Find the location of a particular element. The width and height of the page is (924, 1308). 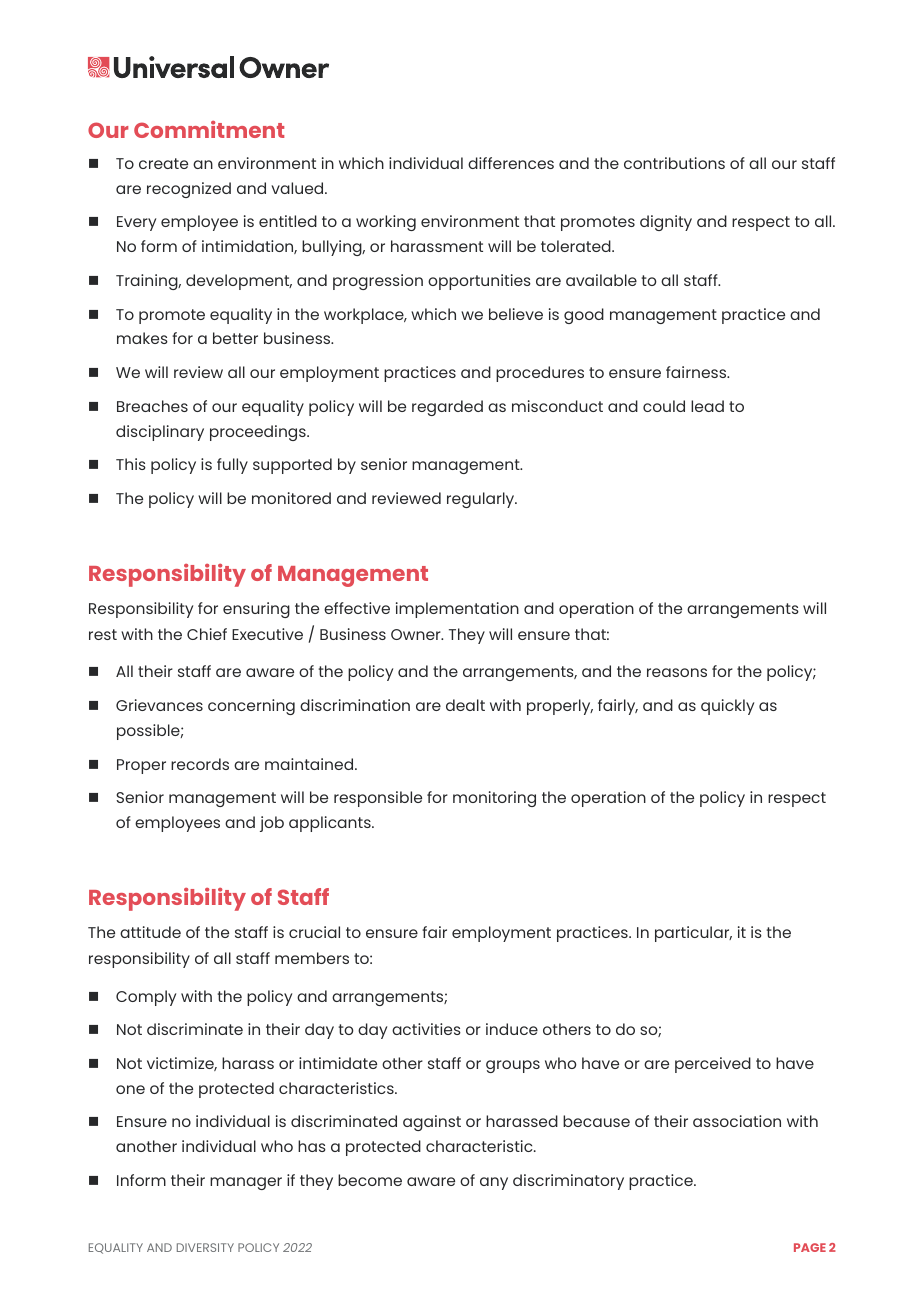

records is located at coordinates (200, 764).
